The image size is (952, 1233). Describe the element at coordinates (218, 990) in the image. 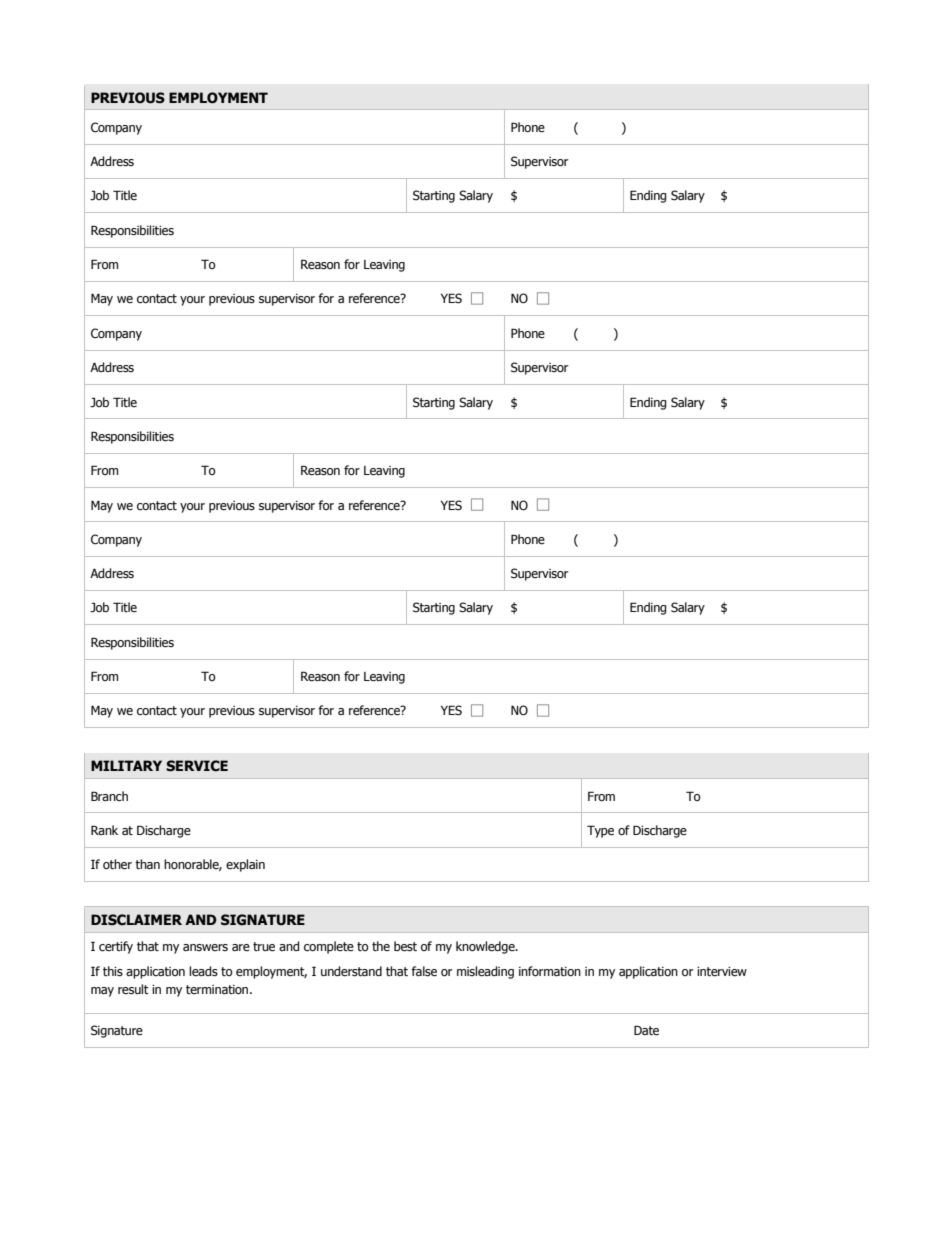

I see `termination` at that location.
